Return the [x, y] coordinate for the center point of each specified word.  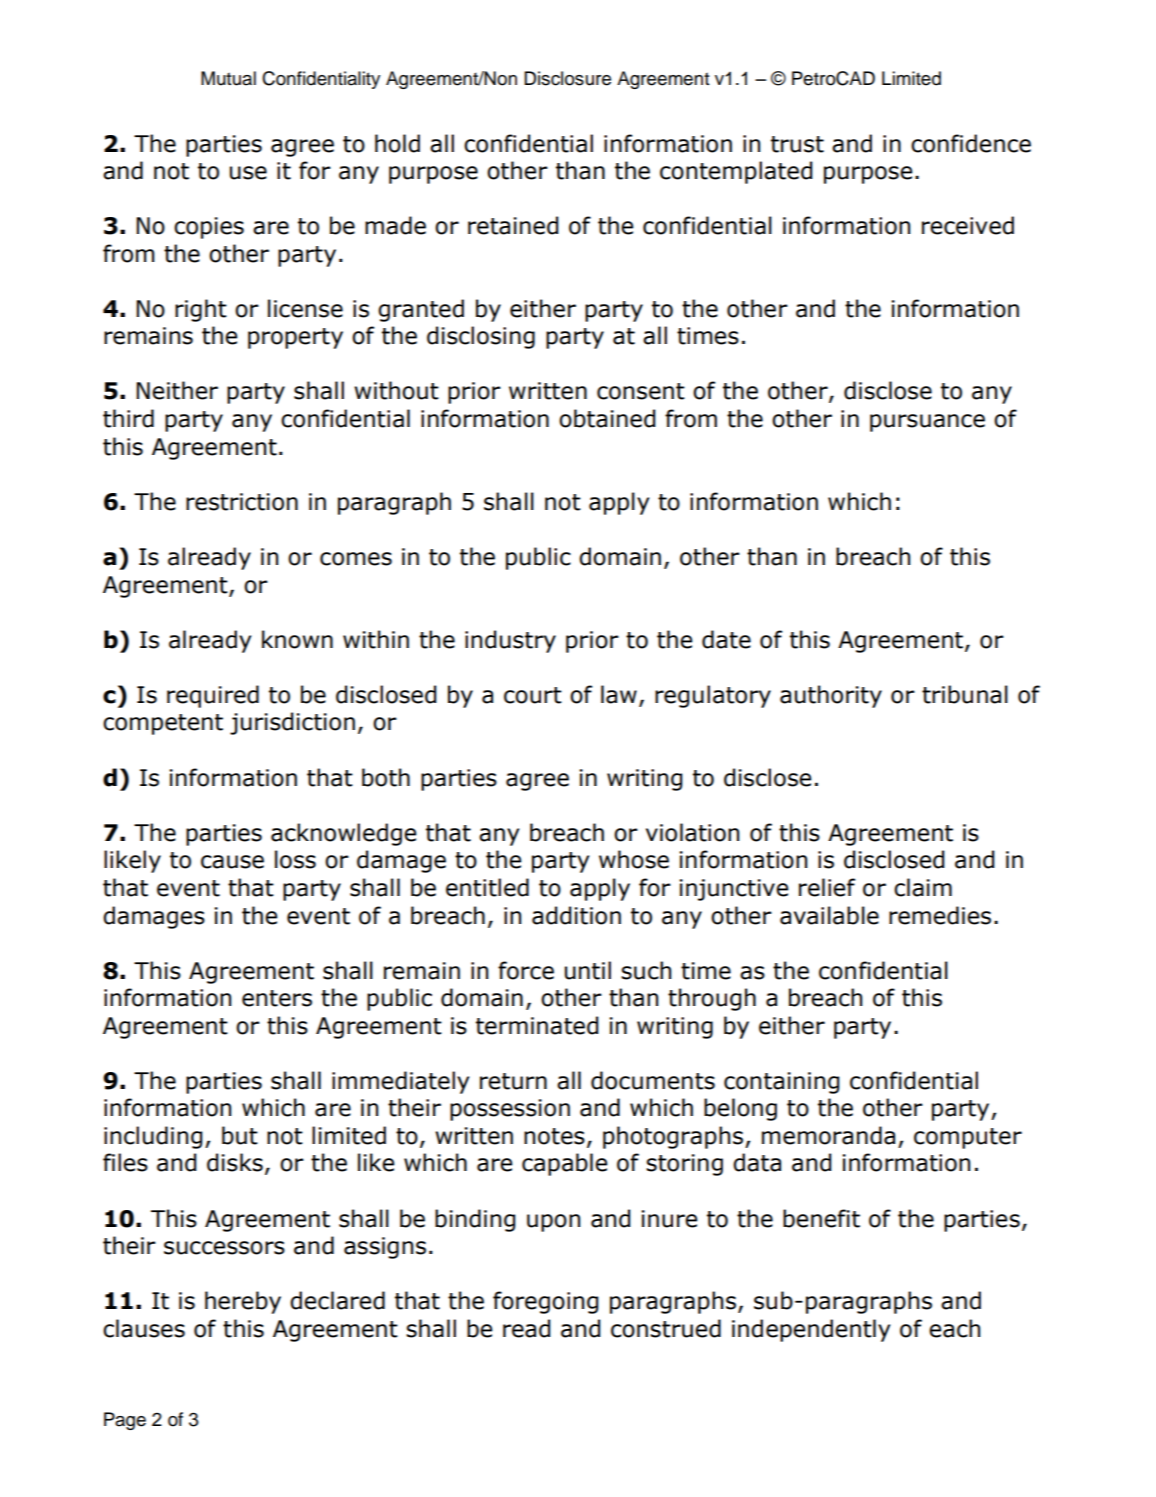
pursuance [927, 423]
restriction [242, 502]
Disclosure [567, 78]
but [240, 1135]
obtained [607, 418]
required [213, 696]
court [533, 695]
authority [831, 696]
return [513, 1081]
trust [797, 144]
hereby [243, 1302]
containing [782, 1083]
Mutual [228, 78]
